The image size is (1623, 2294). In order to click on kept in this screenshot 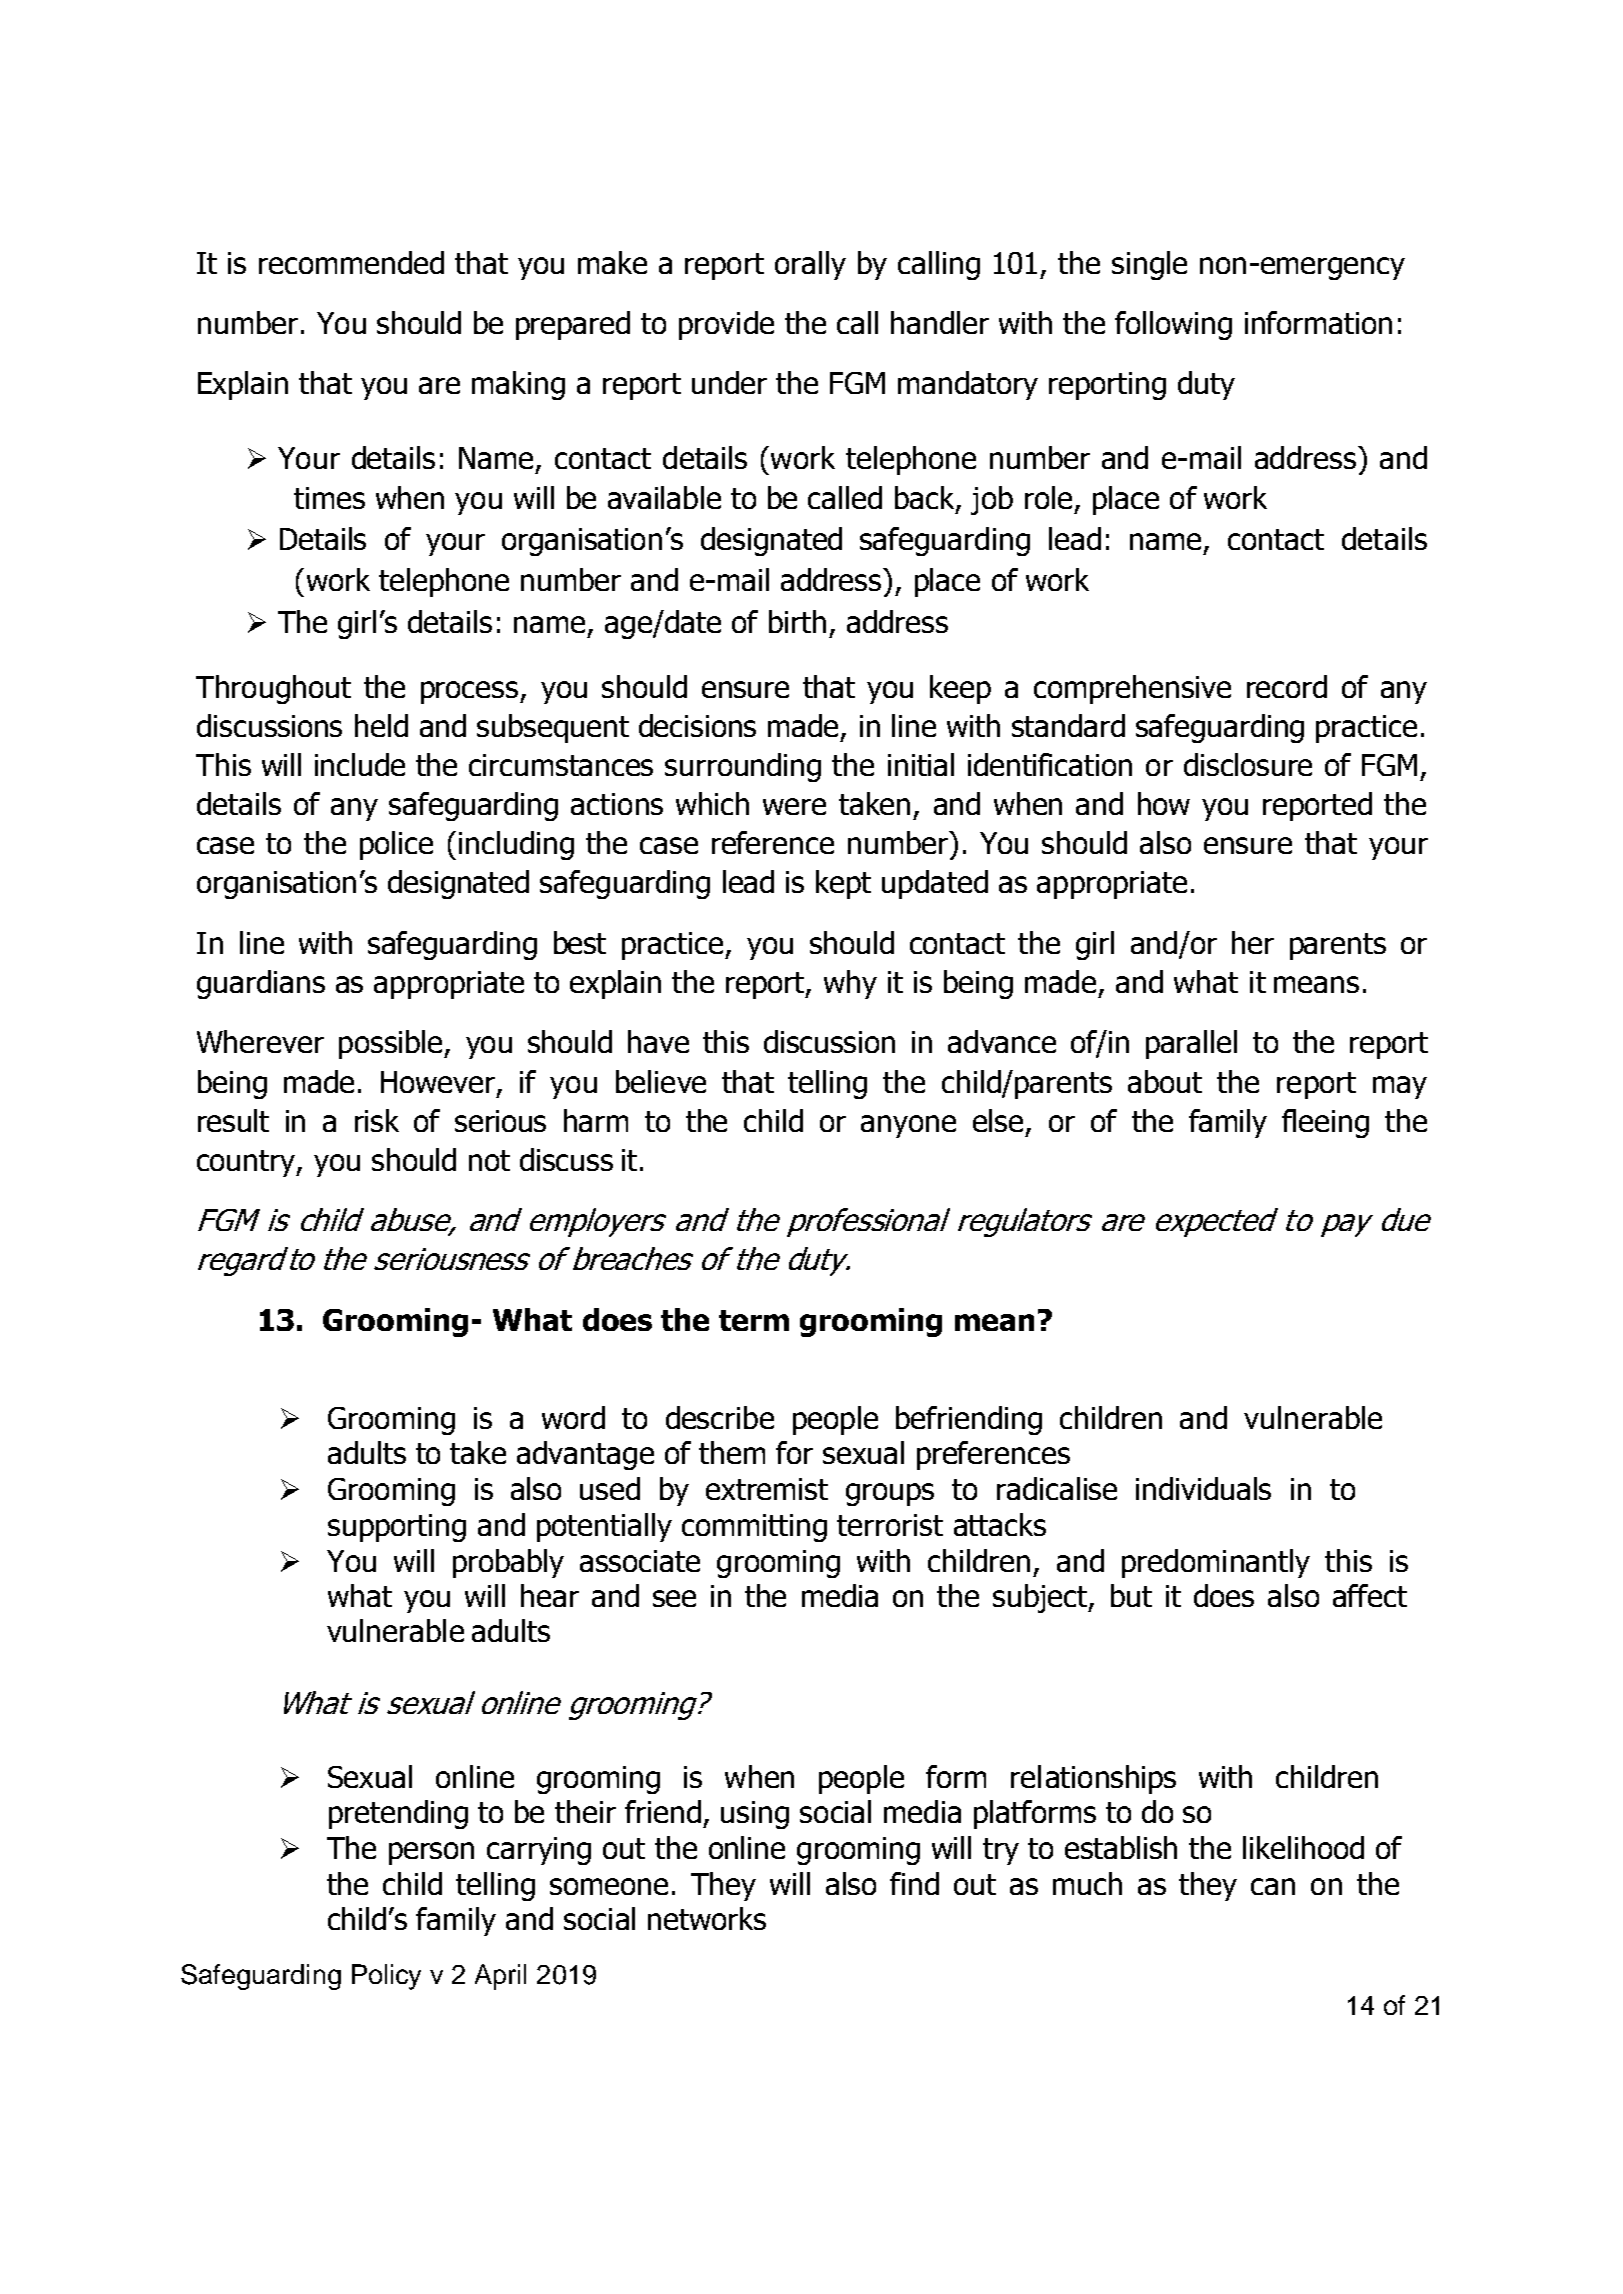, I will do `click(843, 884)`.
